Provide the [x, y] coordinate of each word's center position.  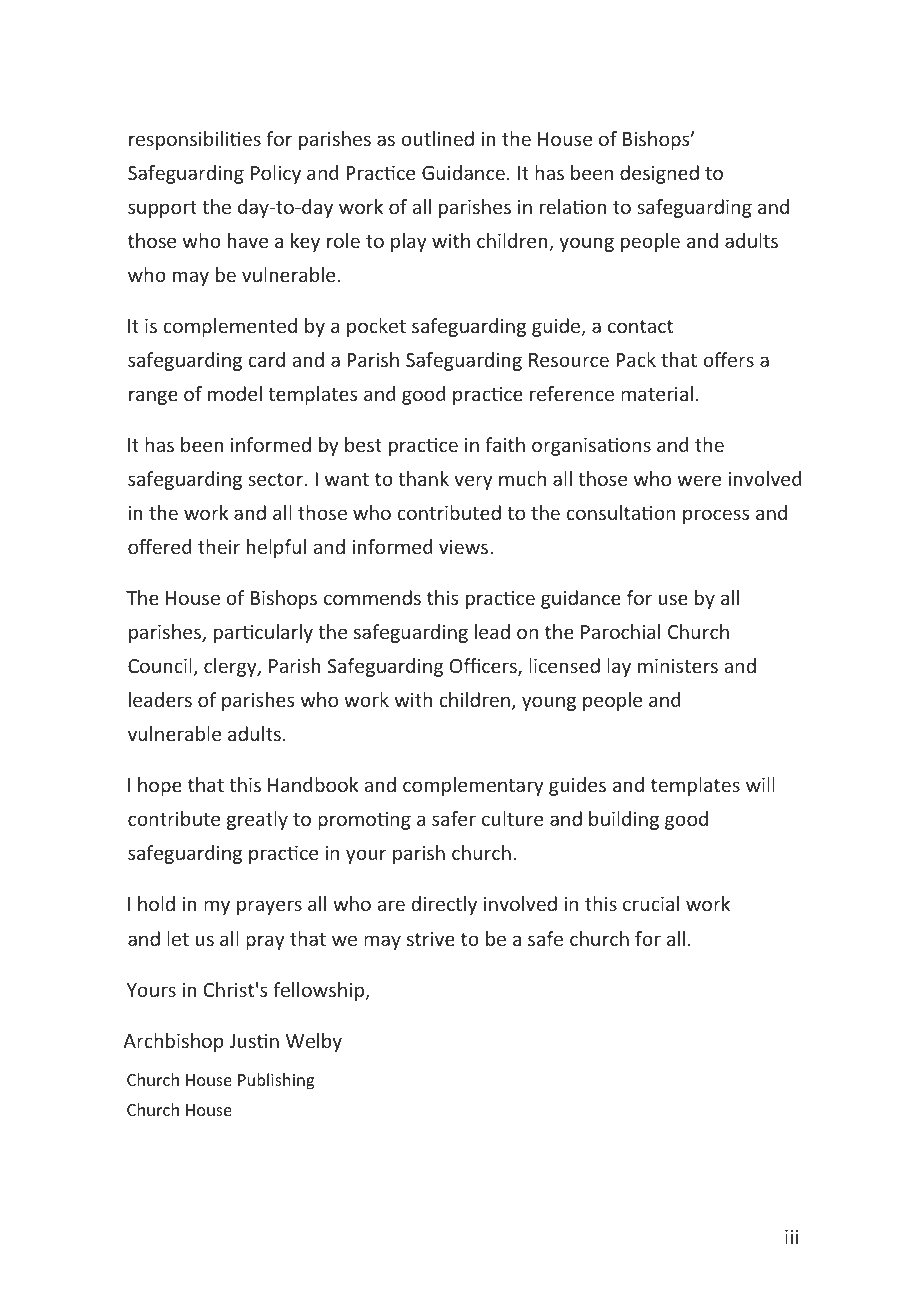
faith [505, 444]
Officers [484, 667]
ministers [678, 665]
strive [431, 939]
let [178, 938]
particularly [263, 633]
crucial [651, 903]
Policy [276, 174]
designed [659, 174]
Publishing [276, 1081]
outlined [437, 138]
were [699, 480]
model [235, 393]
